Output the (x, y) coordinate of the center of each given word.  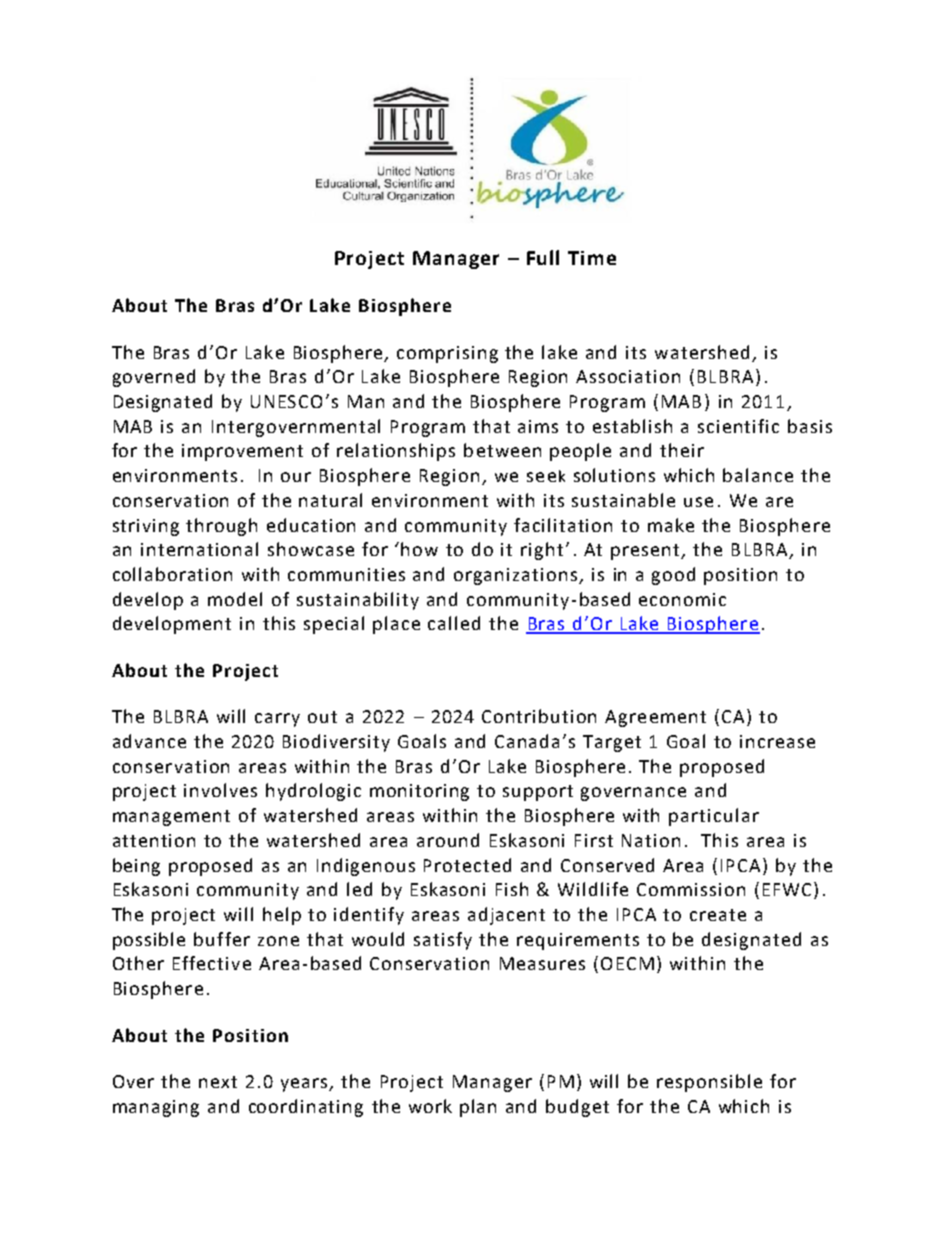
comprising (447, 354)
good (673, 576)
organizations (515, 576)
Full (543, 257)
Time (592, 258)
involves (220, 790)
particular (714, 817)
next (218, 1082)
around (448, 840)
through (221, 527)
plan (478, 1108)
